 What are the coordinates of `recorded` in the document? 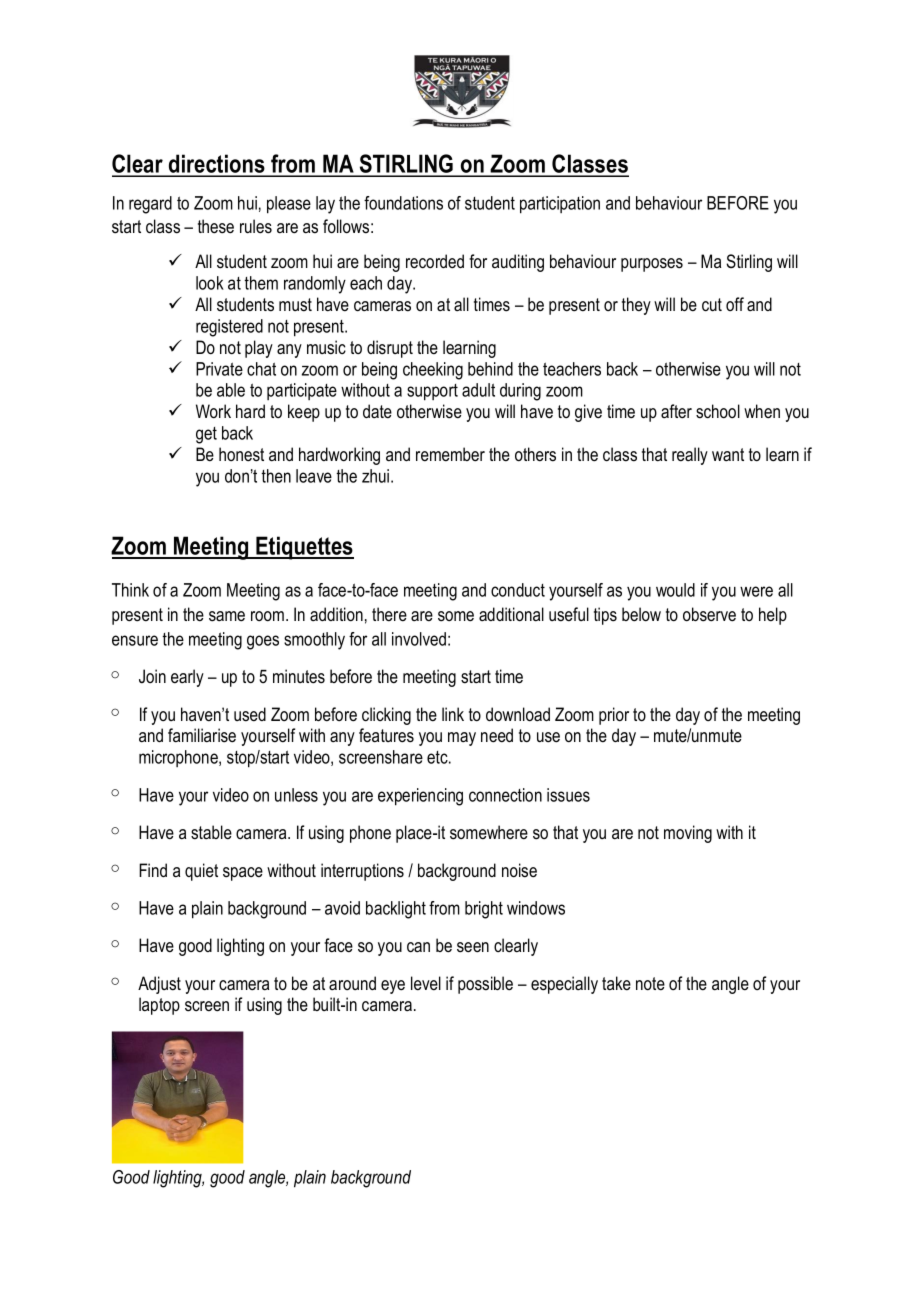 It's located at (435, 261).
